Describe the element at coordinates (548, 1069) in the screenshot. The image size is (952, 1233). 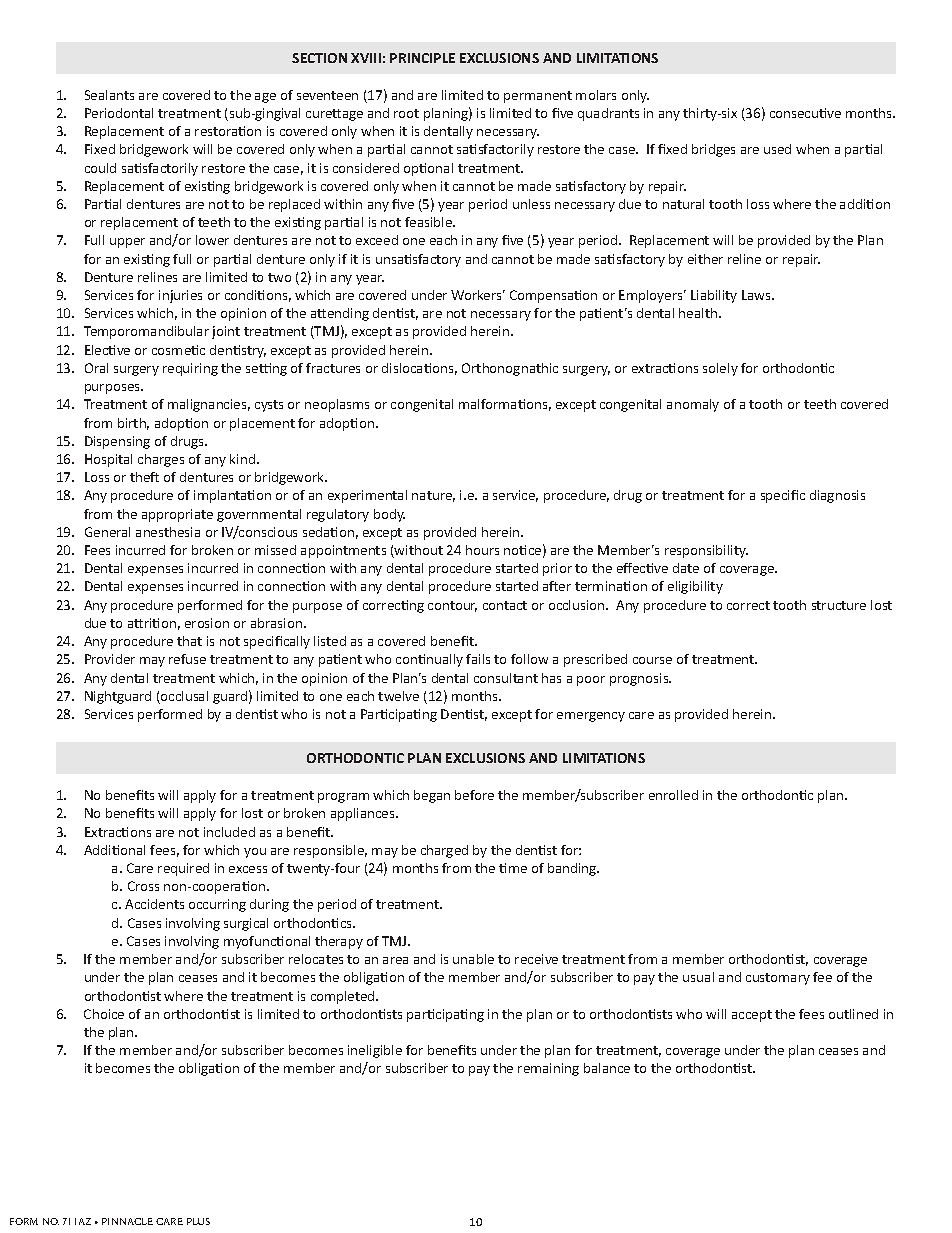
I see `remaining` at that location.
